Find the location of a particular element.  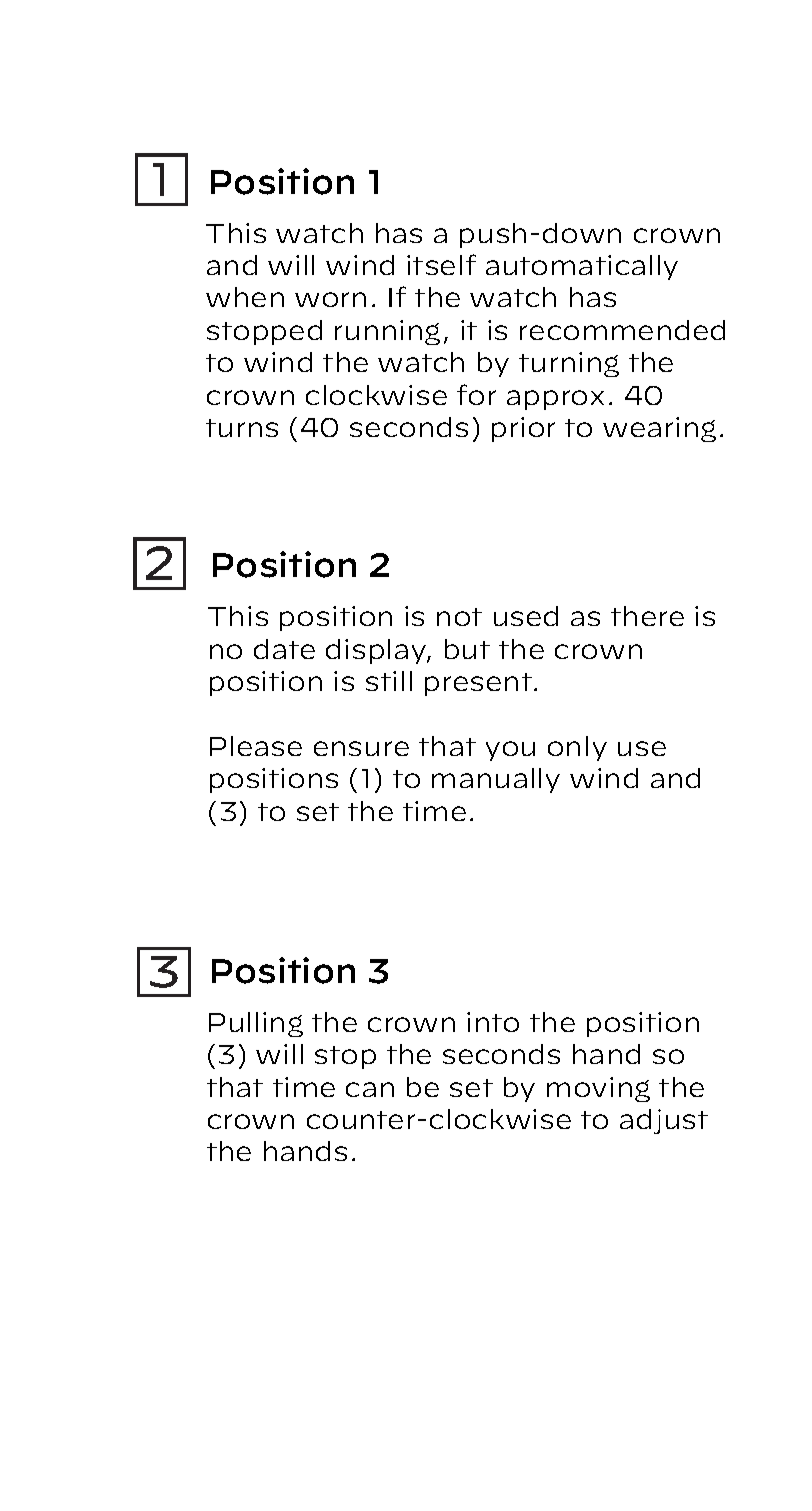

can is located at coordinates (370, 1089).
